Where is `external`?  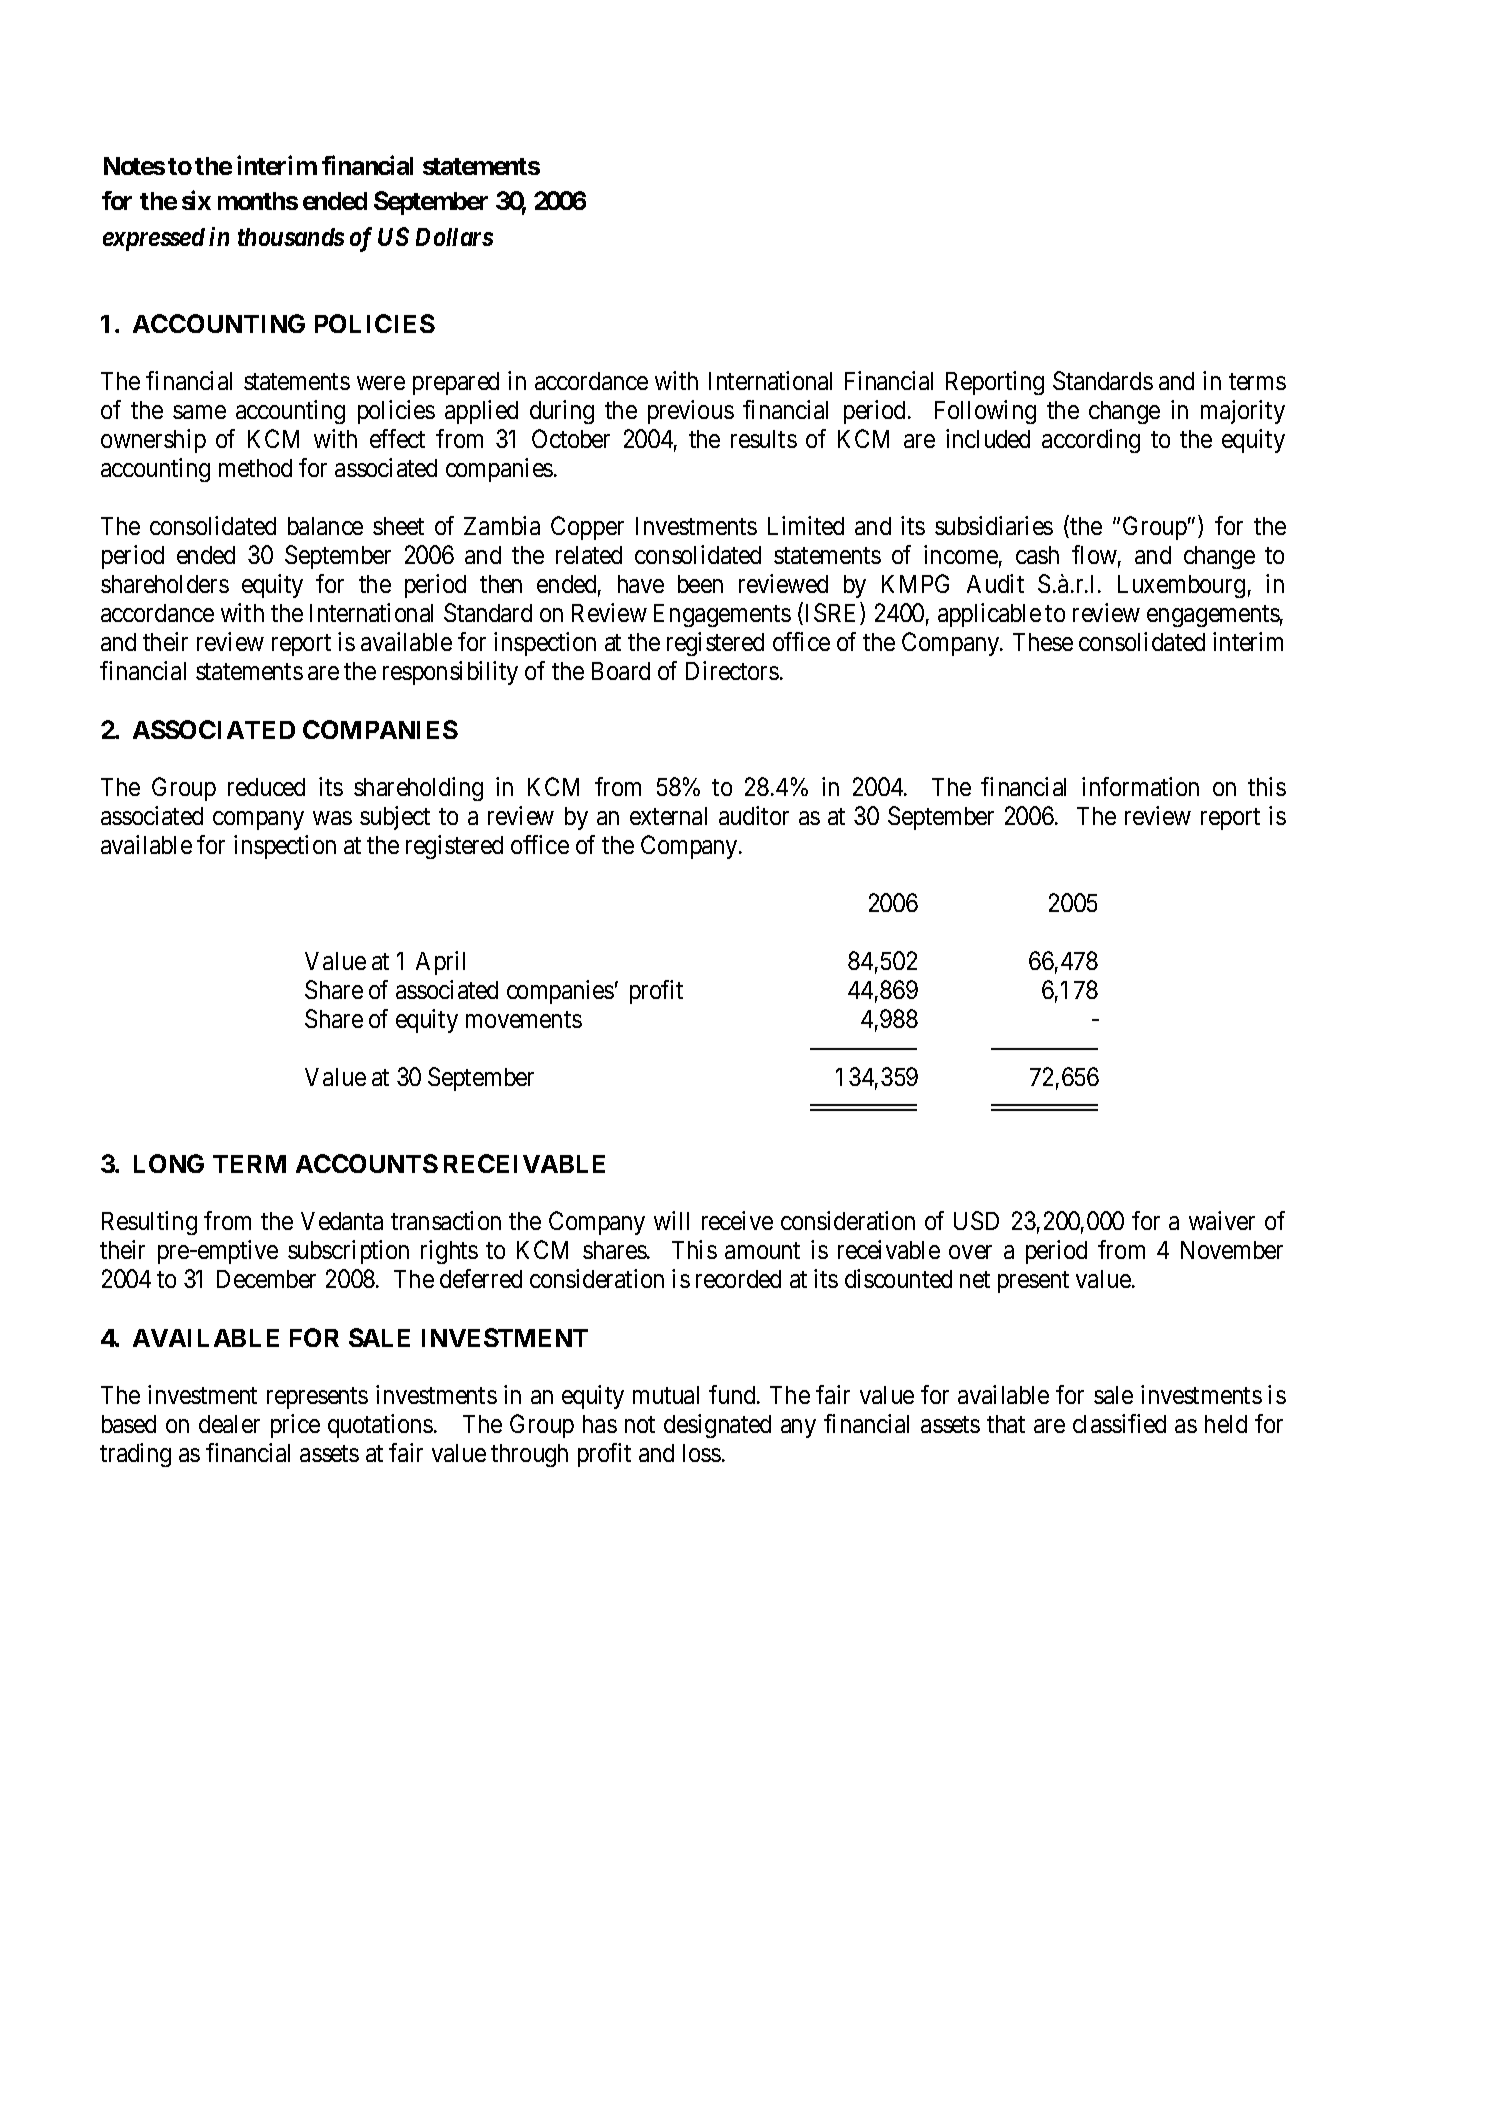
external is located at coordinates (668, 816).
